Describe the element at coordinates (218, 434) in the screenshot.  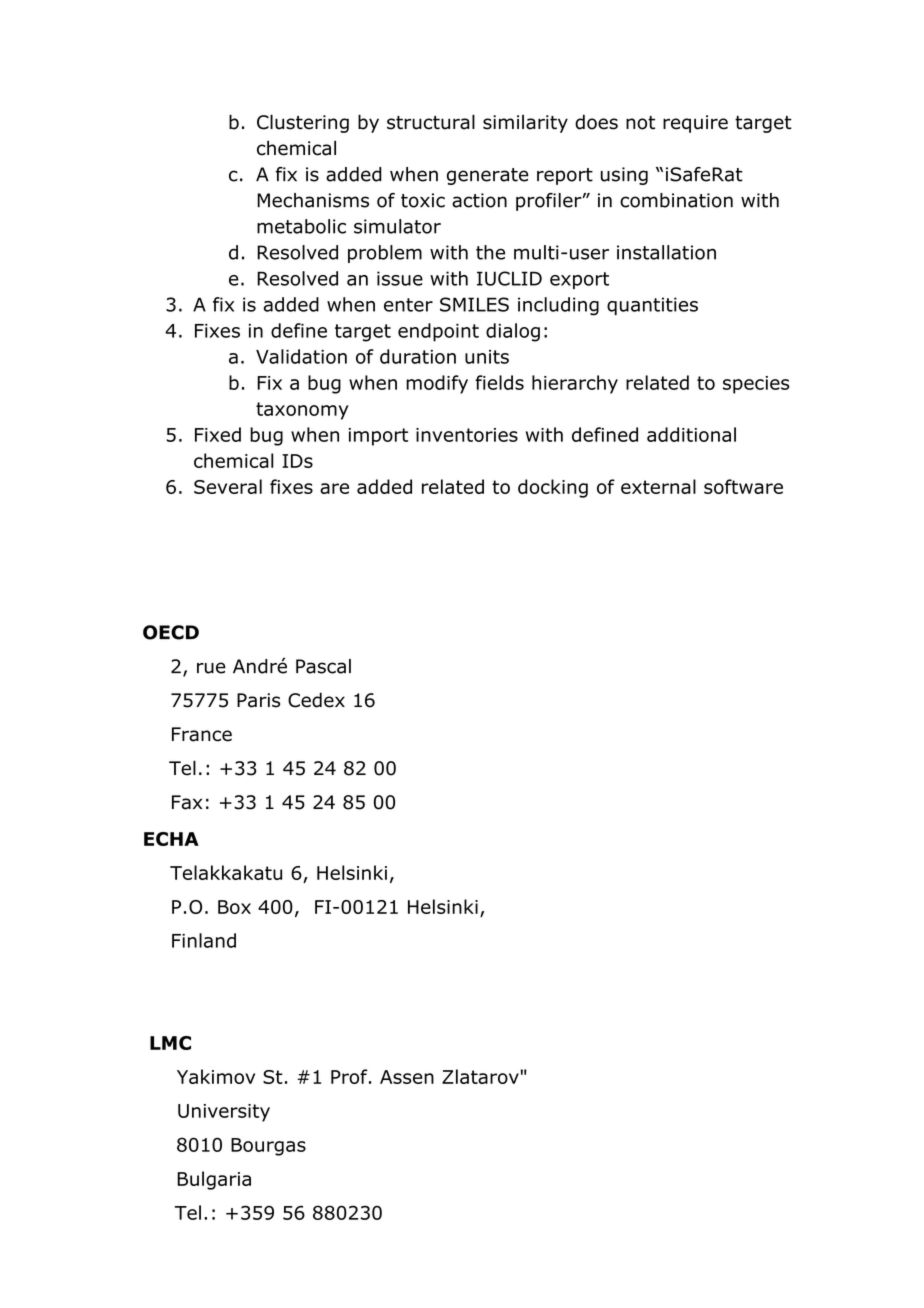
I see `Fixed` at that location.
